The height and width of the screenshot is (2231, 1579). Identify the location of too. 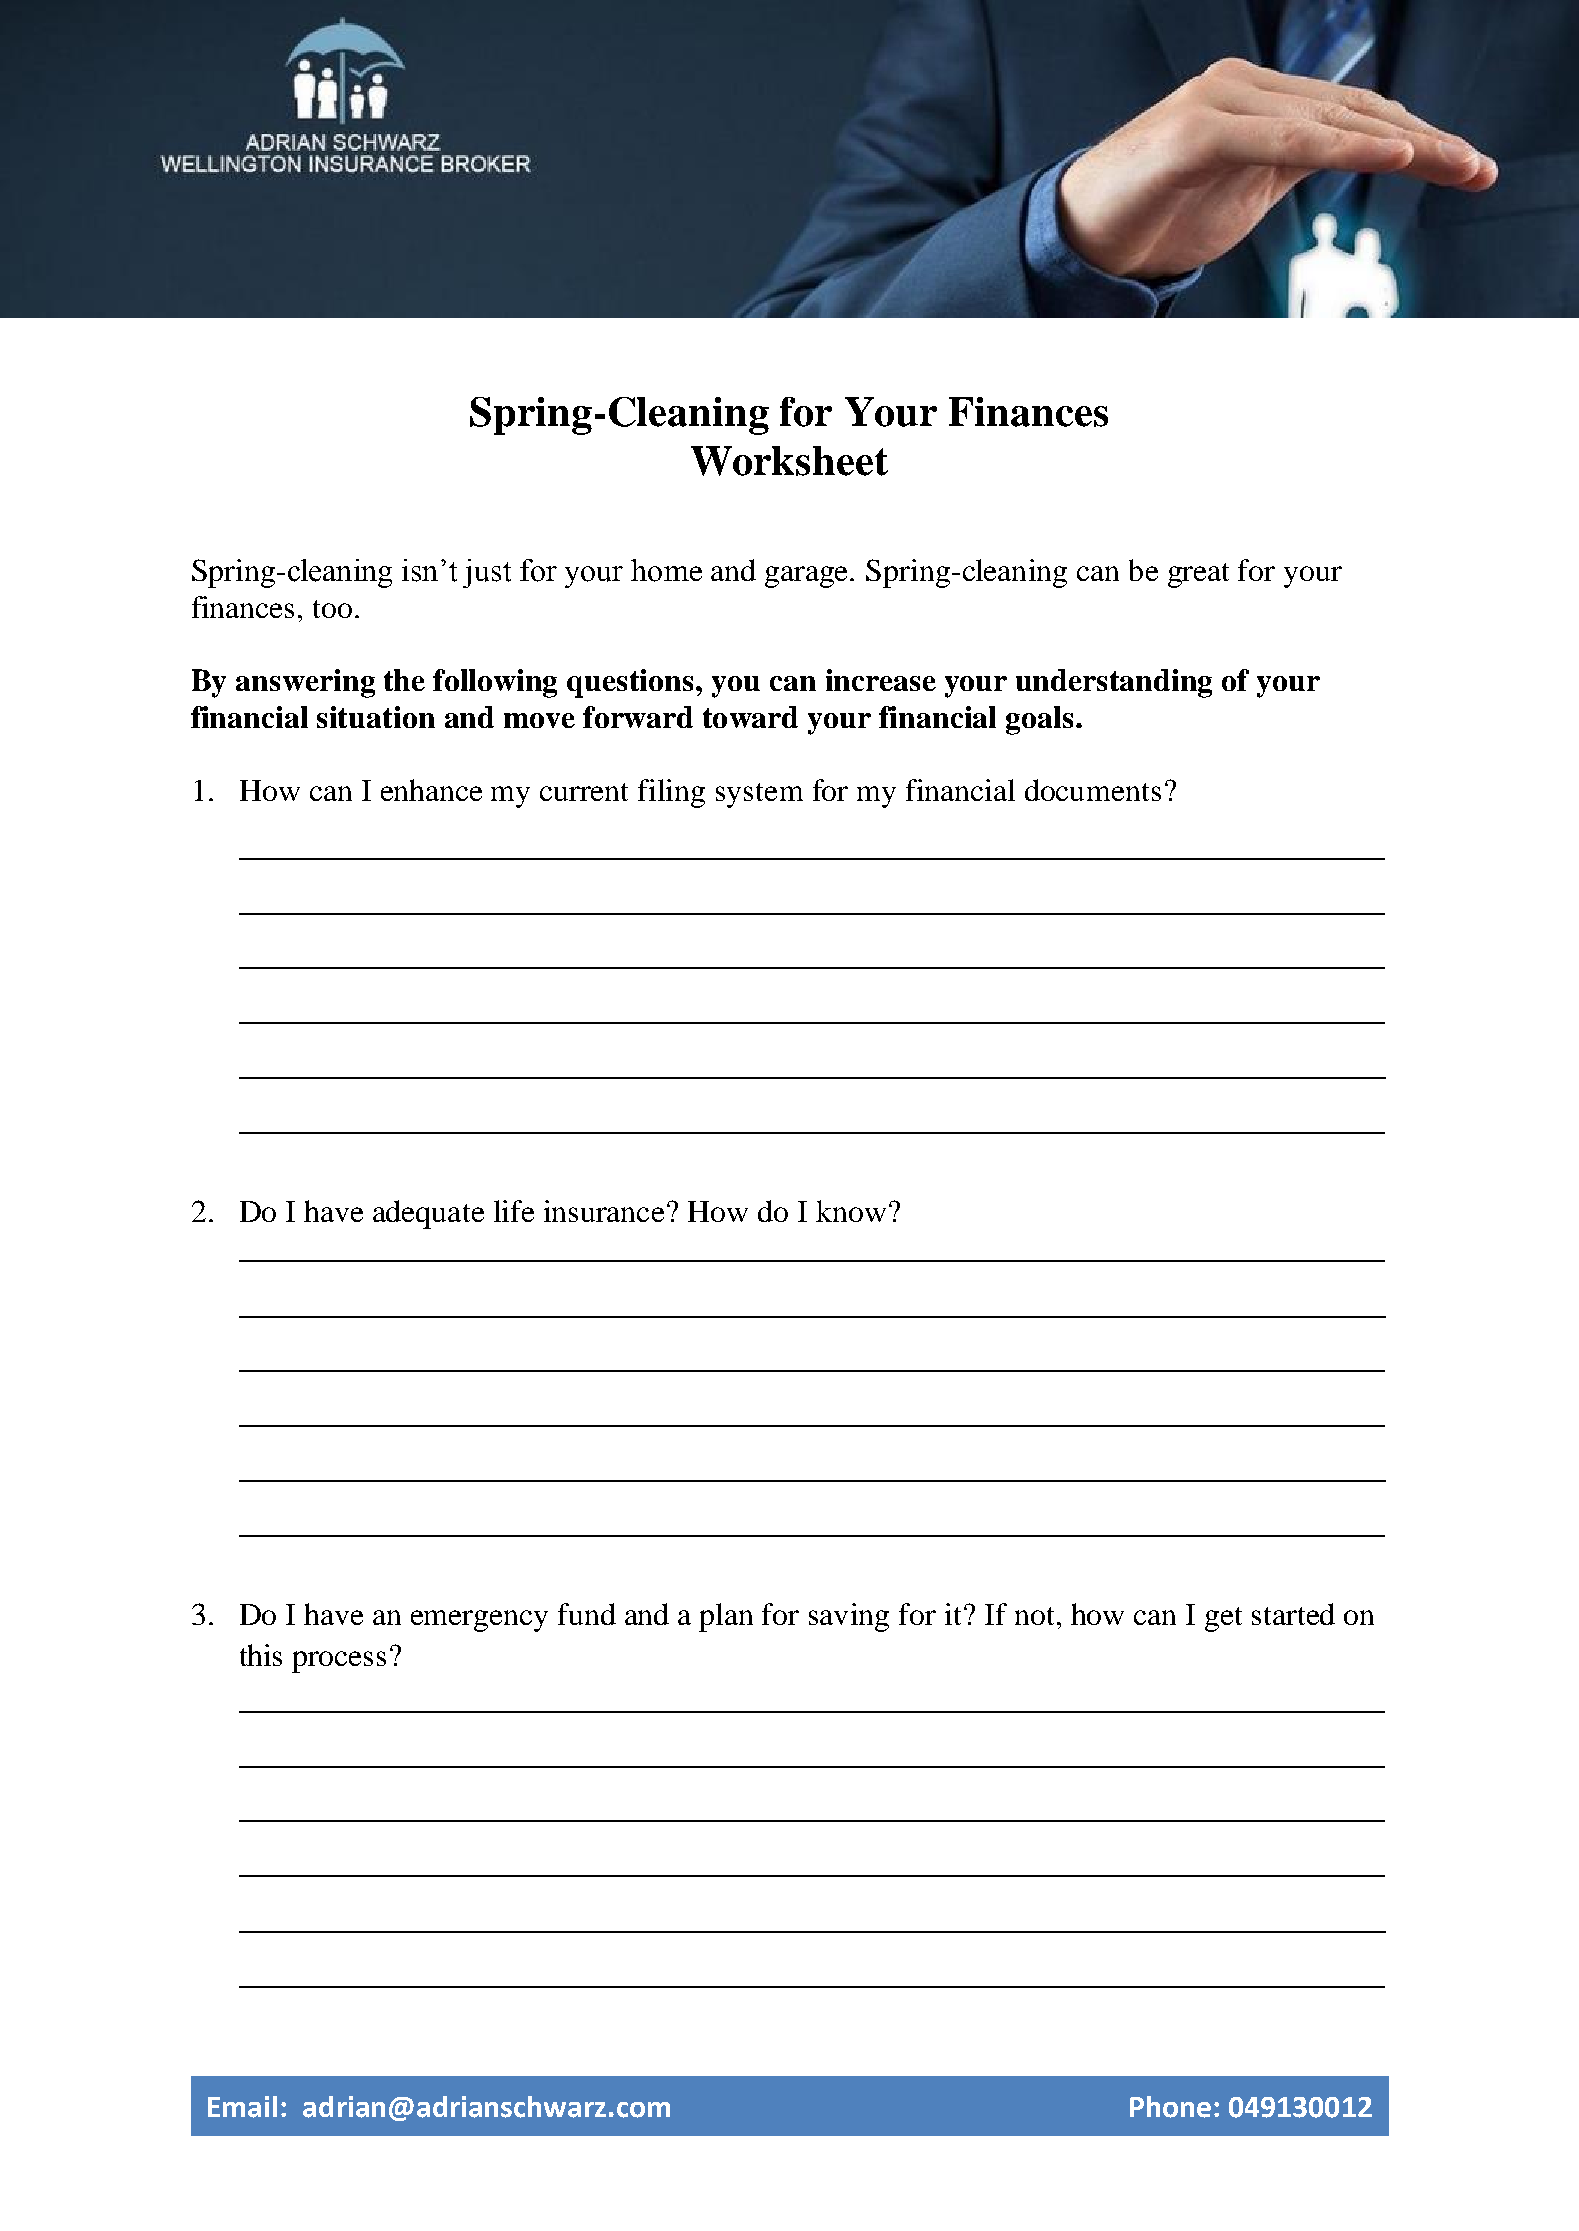
(332, 609).
